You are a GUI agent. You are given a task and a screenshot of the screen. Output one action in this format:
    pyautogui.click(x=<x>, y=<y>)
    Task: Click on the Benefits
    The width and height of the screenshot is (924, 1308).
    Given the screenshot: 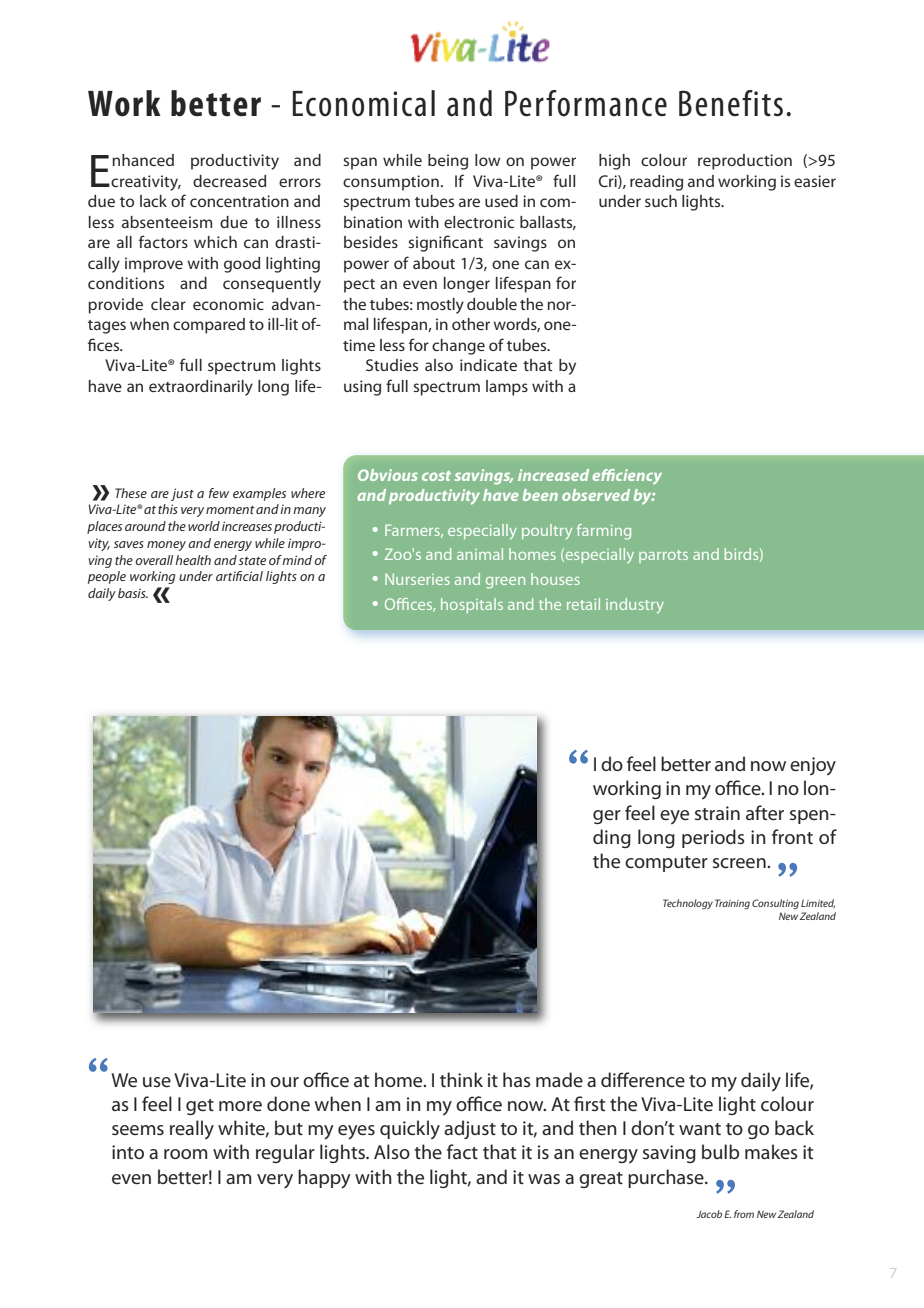 What is the action you would take?
    pyautogui.click(x=731, y=103)
